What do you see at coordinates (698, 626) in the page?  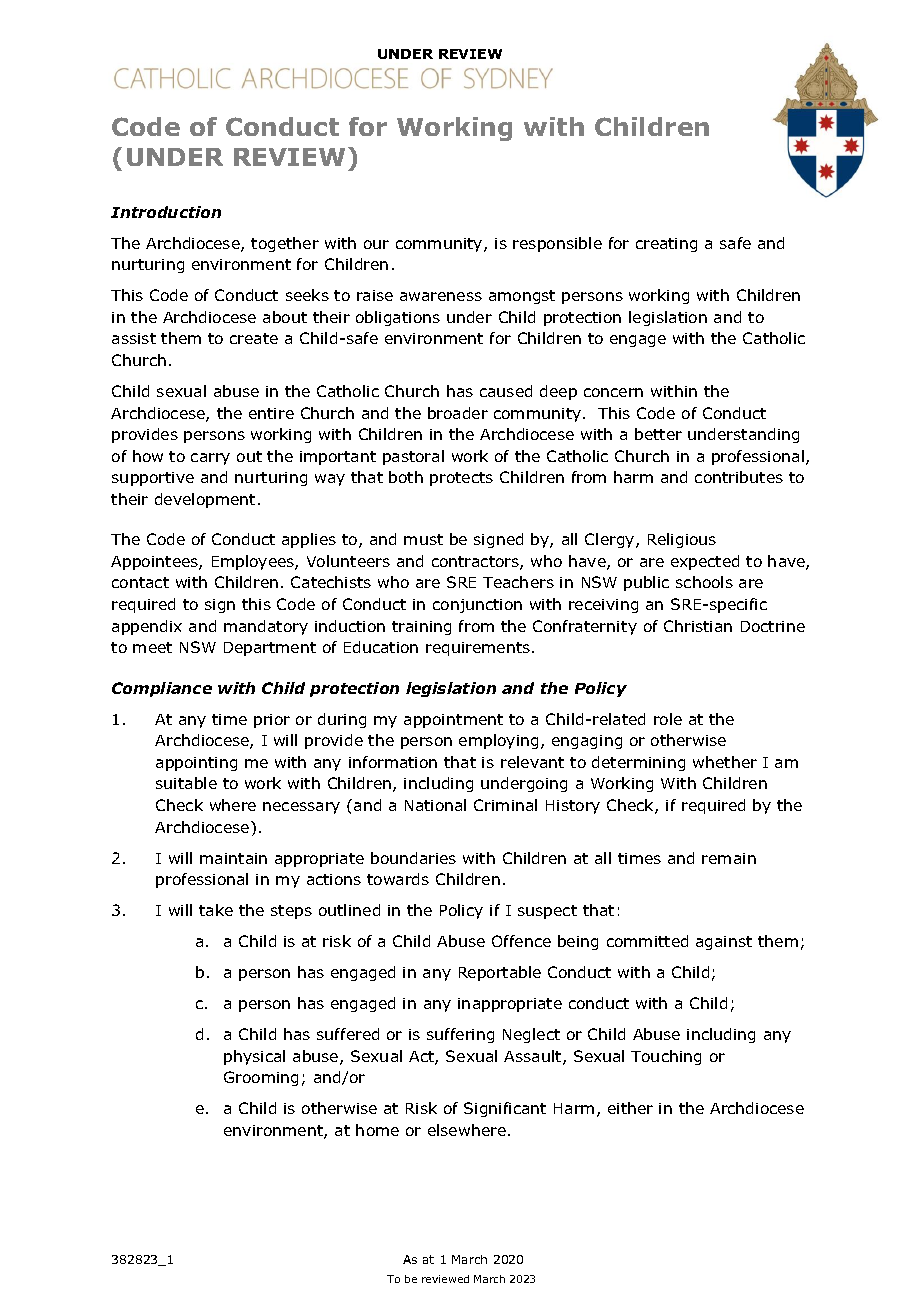 I see `Christian` at bounding box center [698, 626].
